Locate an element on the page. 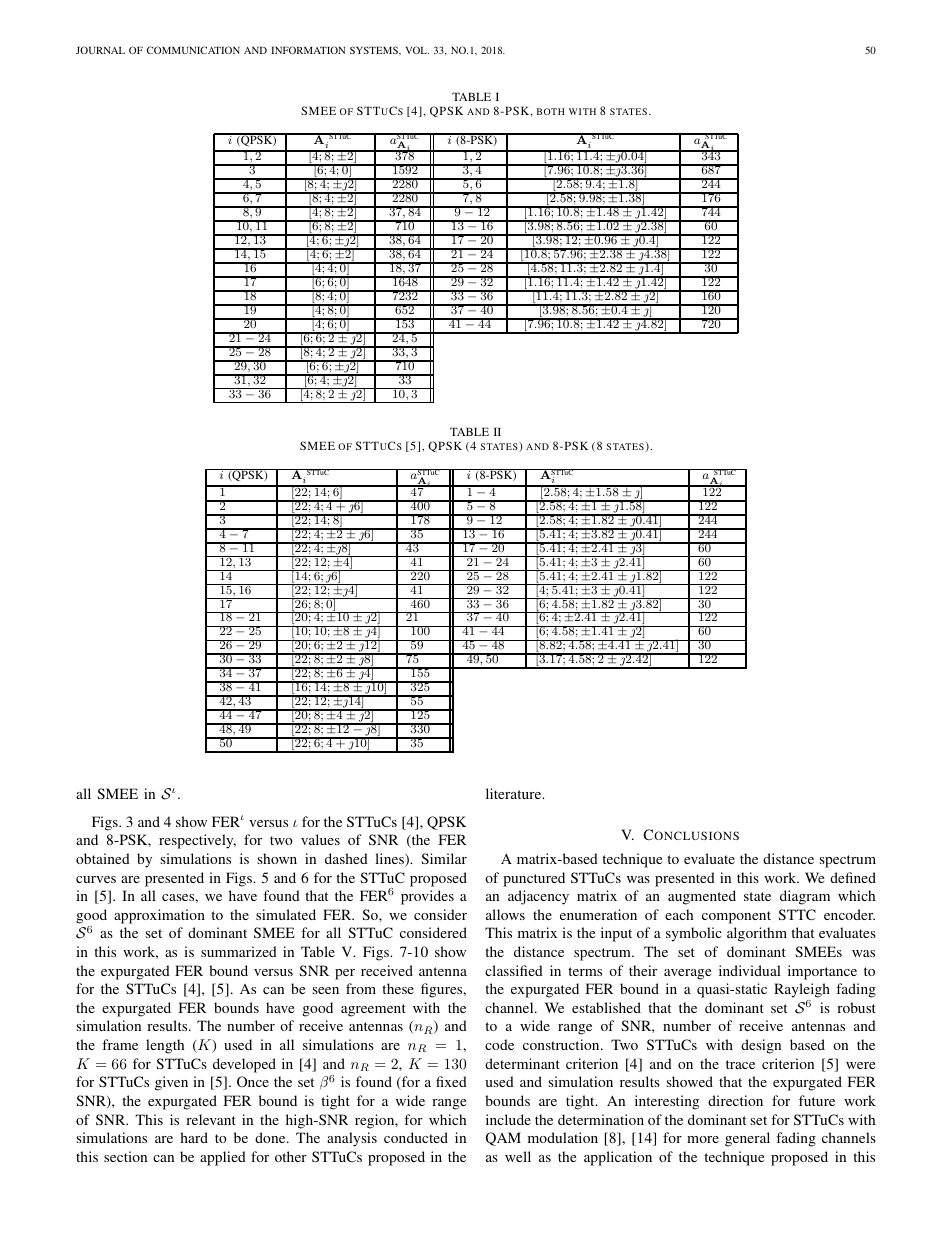  include is located at coordinates (508, 1119).
